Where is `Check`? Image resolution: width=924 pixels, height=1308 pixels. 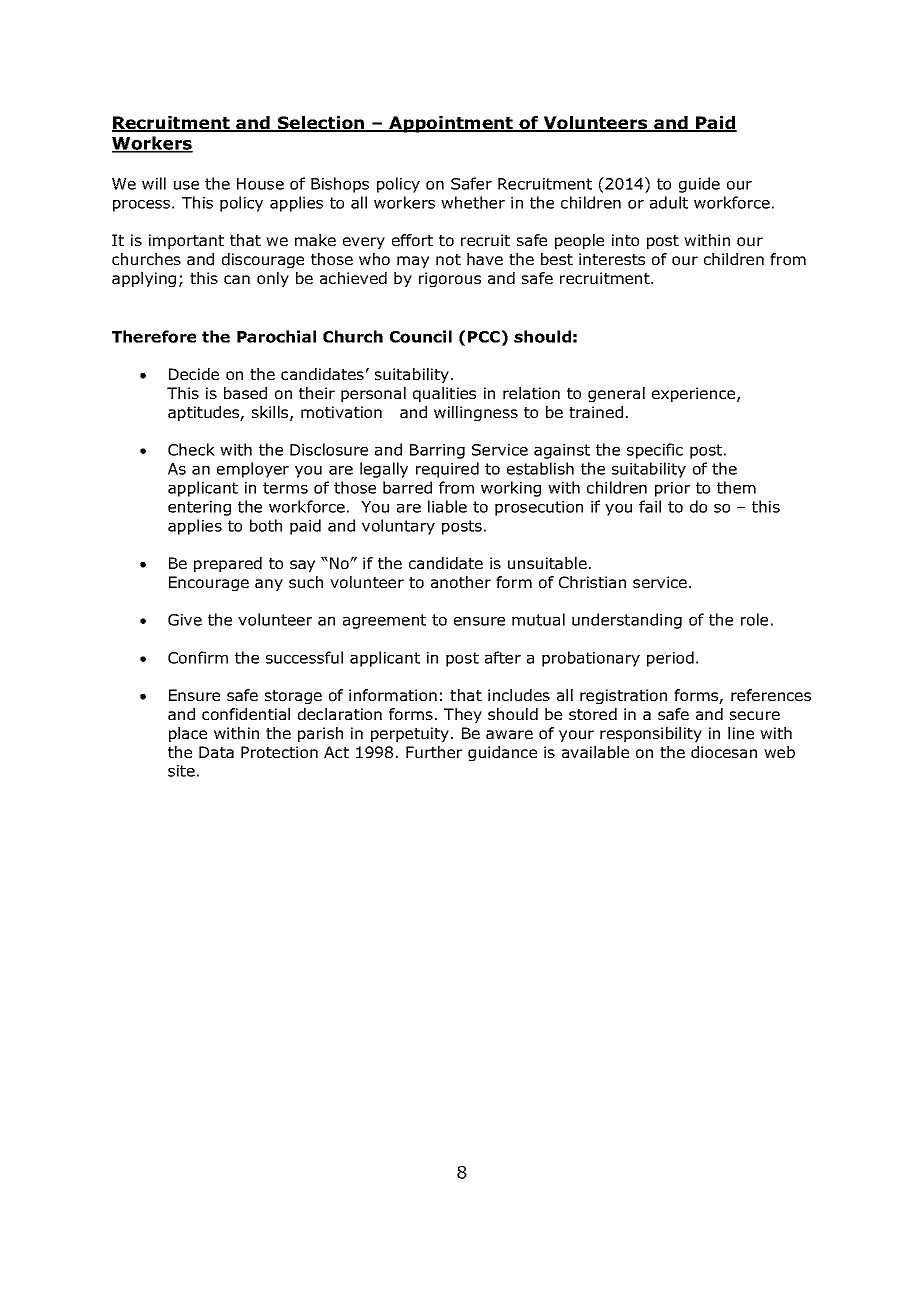 Check is located at coordinates (191, 449).
